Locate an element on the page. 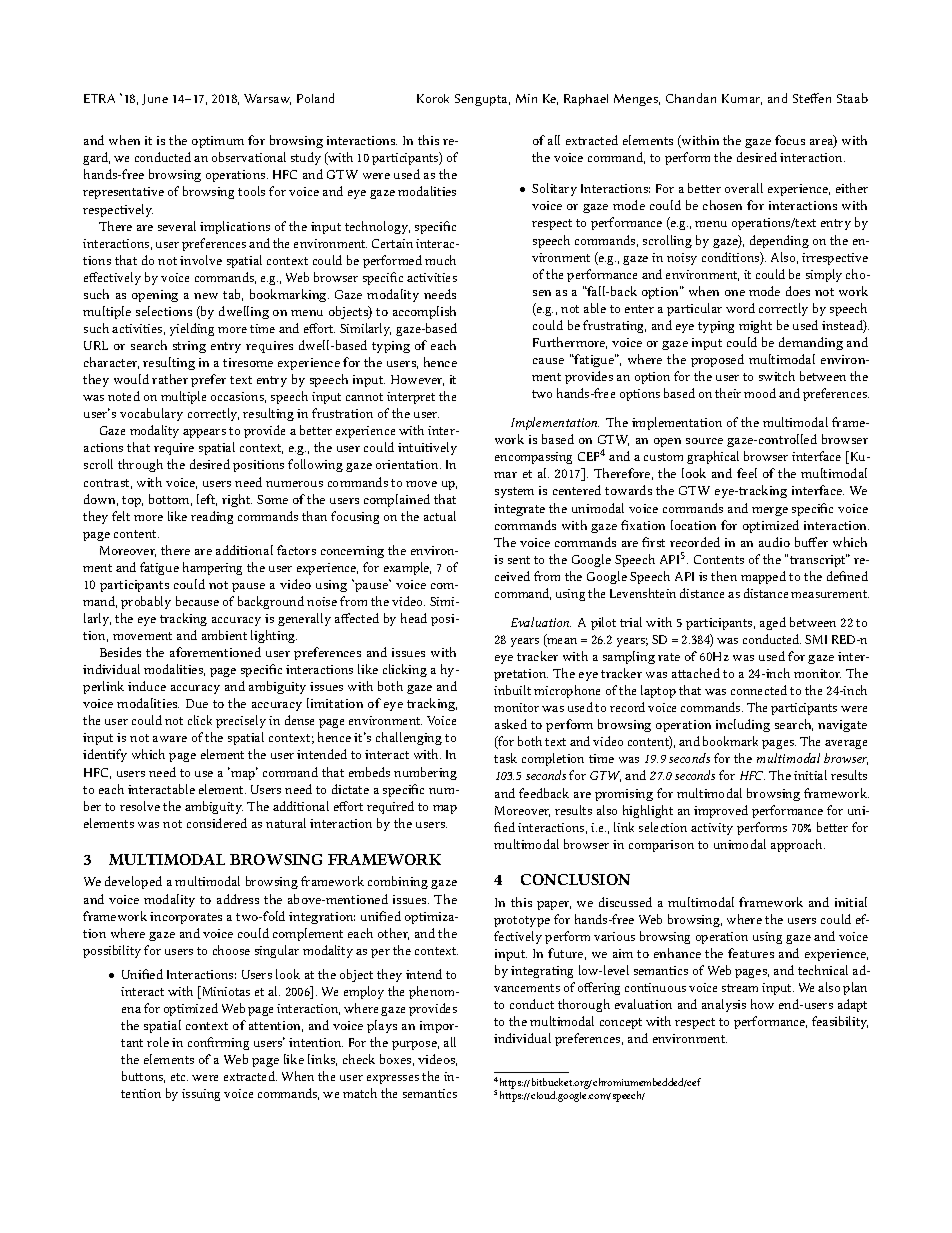  Raphael is located at coordinates (586, 100).
